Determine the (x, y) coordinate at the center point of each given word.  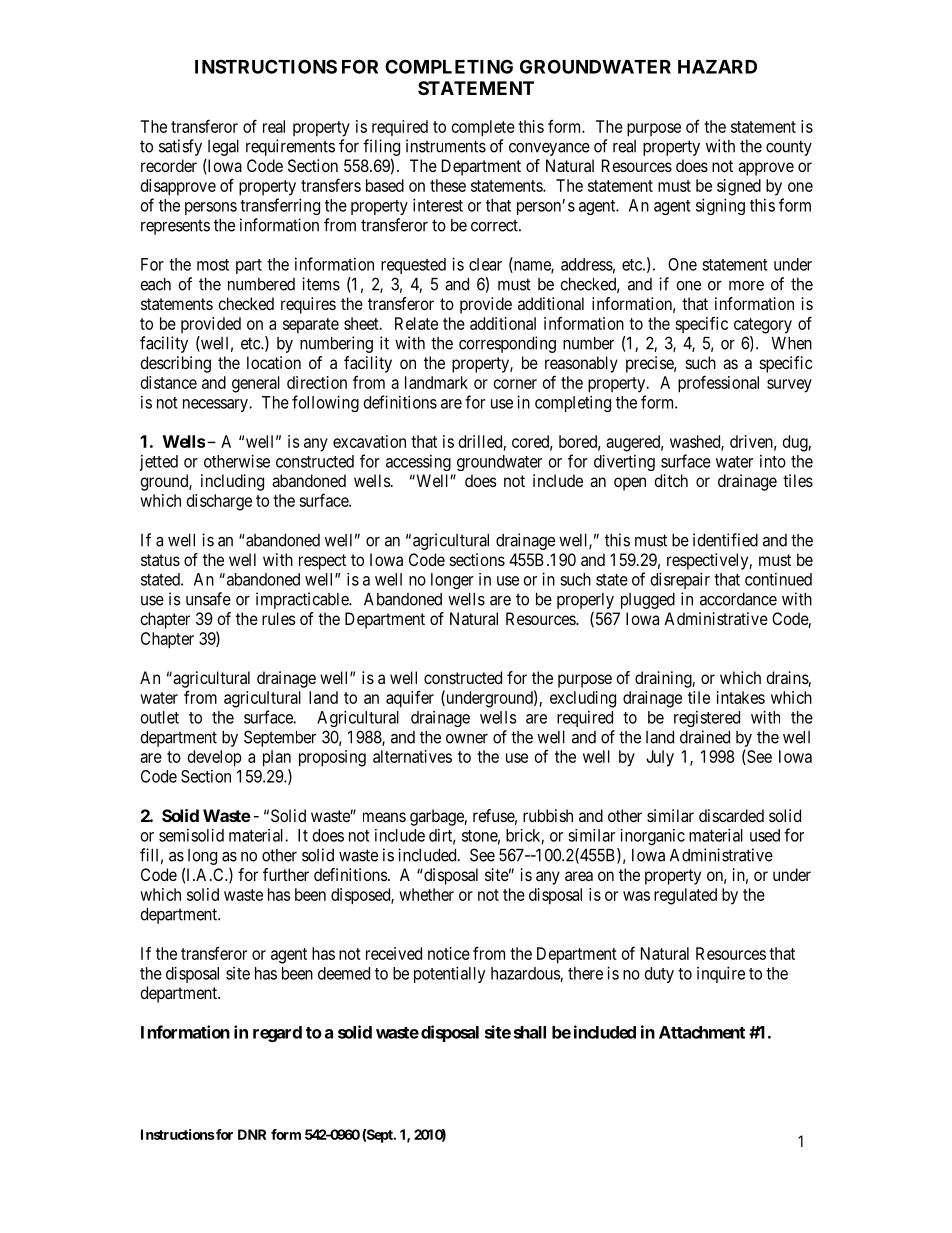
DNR (252, 1134)
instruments (446, 146)
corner (515, 384)
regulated (685, 896)
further (286, 874)
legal (223, 148)
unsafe (208, 599)
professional (718, 384)
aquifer (410, 699)
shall (530, 1032)
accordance (738, 599)
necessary (216, 405)
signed (739, 187)
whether (426, 894)
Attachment (702, 1032)
